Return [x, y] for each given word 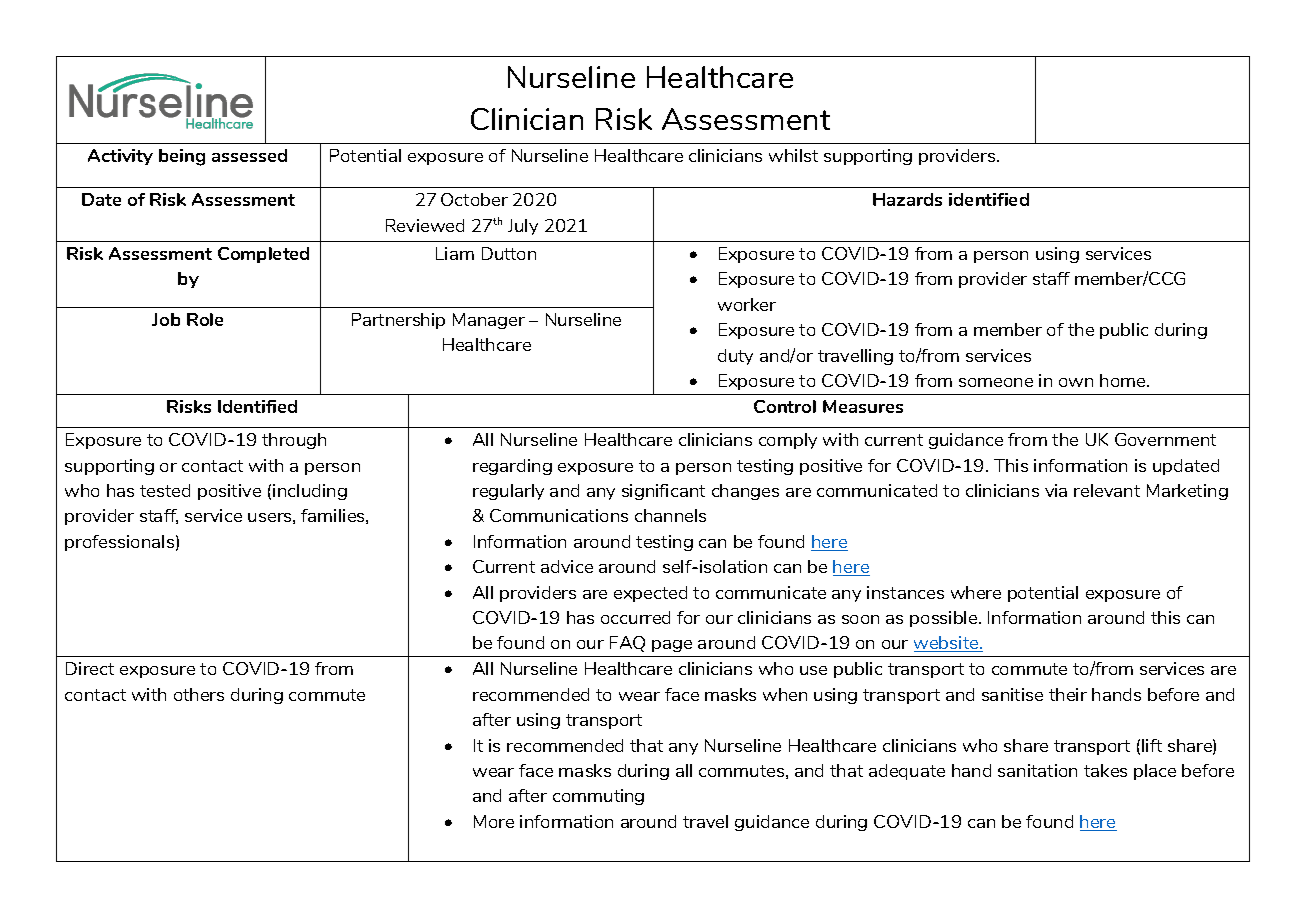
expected [650, 594]
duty [735, 357]
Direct [90, 668]
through [294, 441]
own [1076, 382]
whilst [793, 155]
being [182, 157]
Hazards [907, 199]
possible [945, 619]
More [494, 821]
